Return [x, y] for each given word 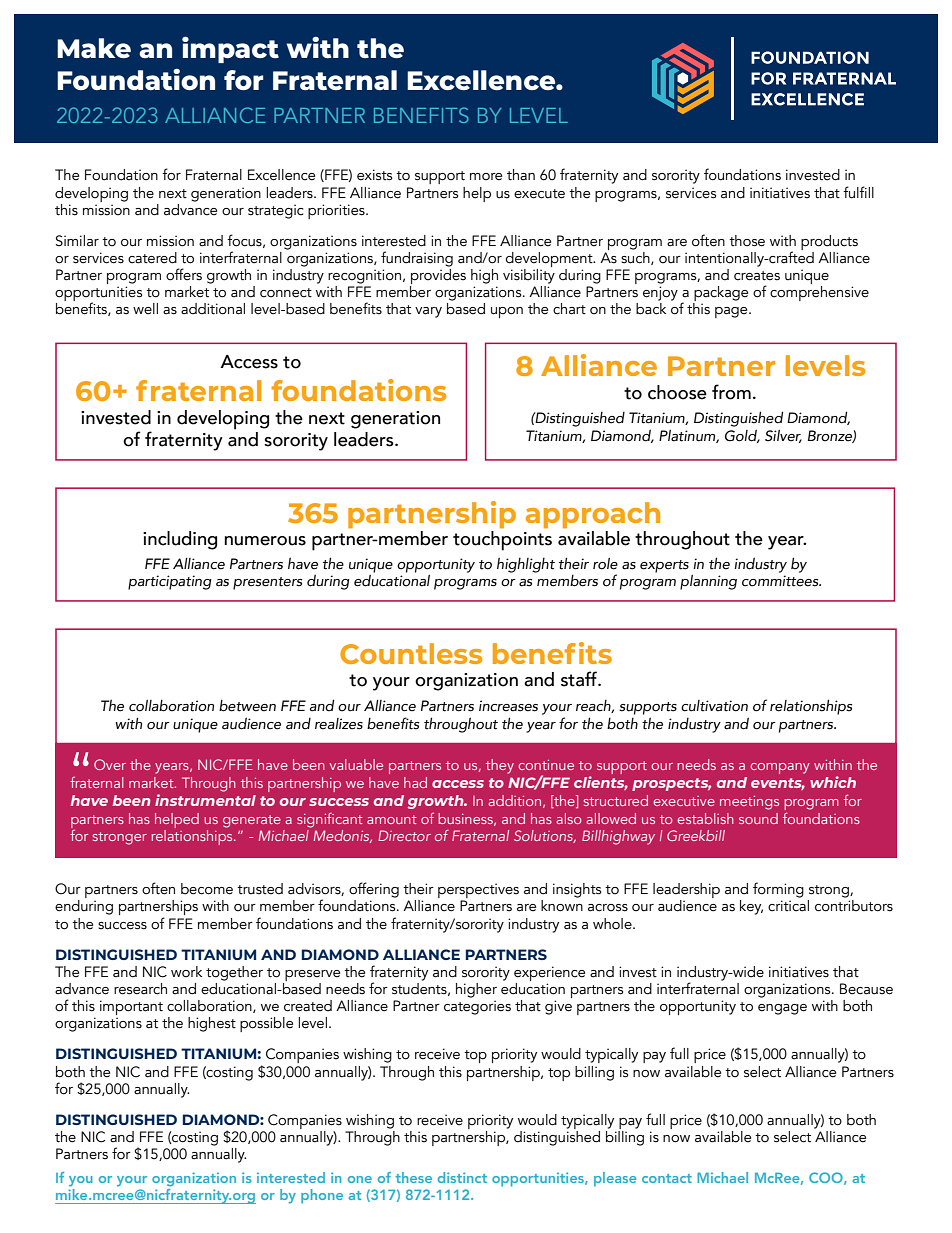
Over [110, 764]
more [486, 177]
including [180, 540]
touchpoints [502, 541]
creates [757, 276]
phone [322, 1196]
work [186, 972]
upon [507, 312]
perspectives [478, 892]
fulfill [858, 192]
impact [230, 49]
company [780, 768]
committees [781, 581]
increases [508, 706]
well [145, 309]
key [751, 907]
